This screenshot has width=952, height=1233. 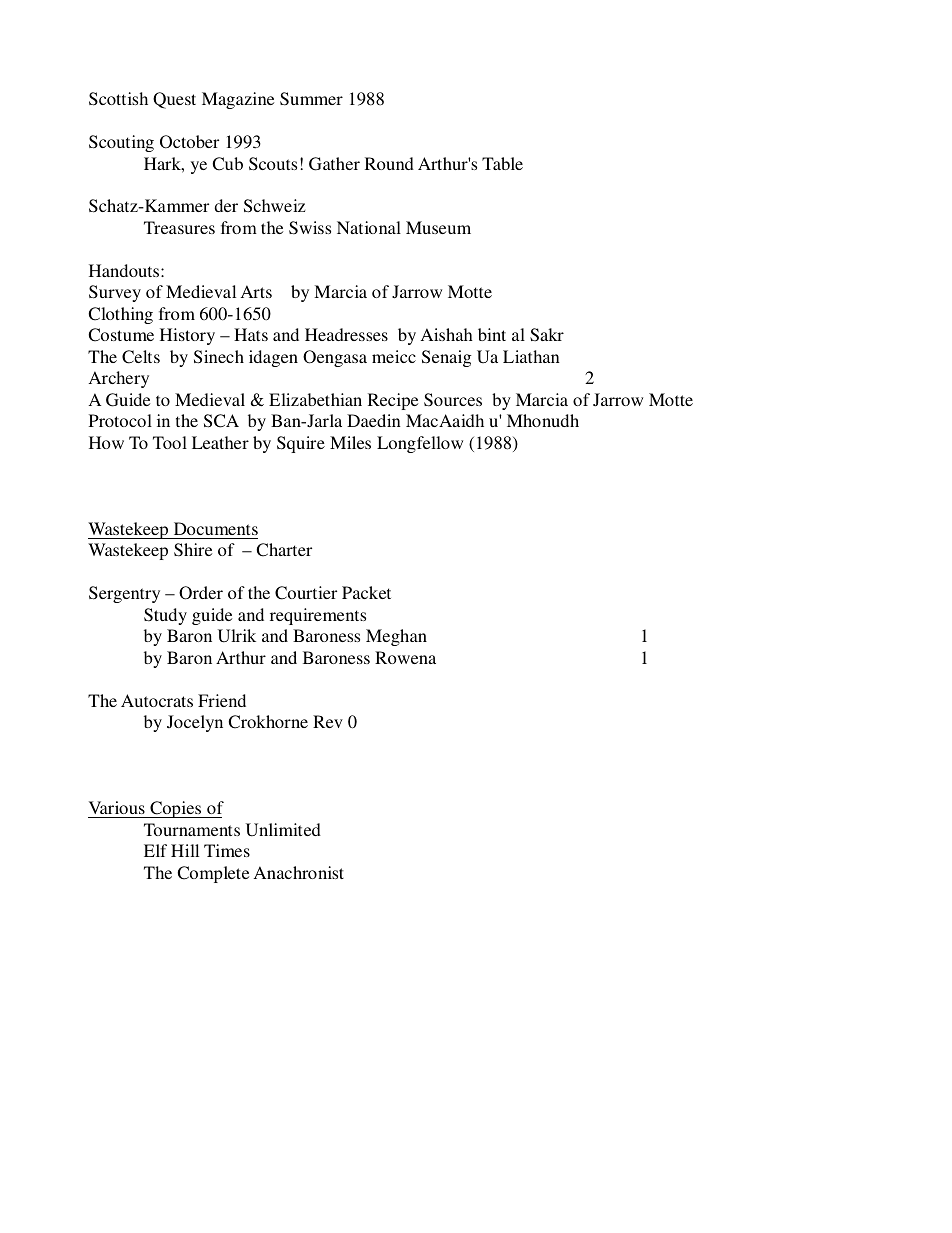 I want to click on Squire, so click(x=301, y=444).
